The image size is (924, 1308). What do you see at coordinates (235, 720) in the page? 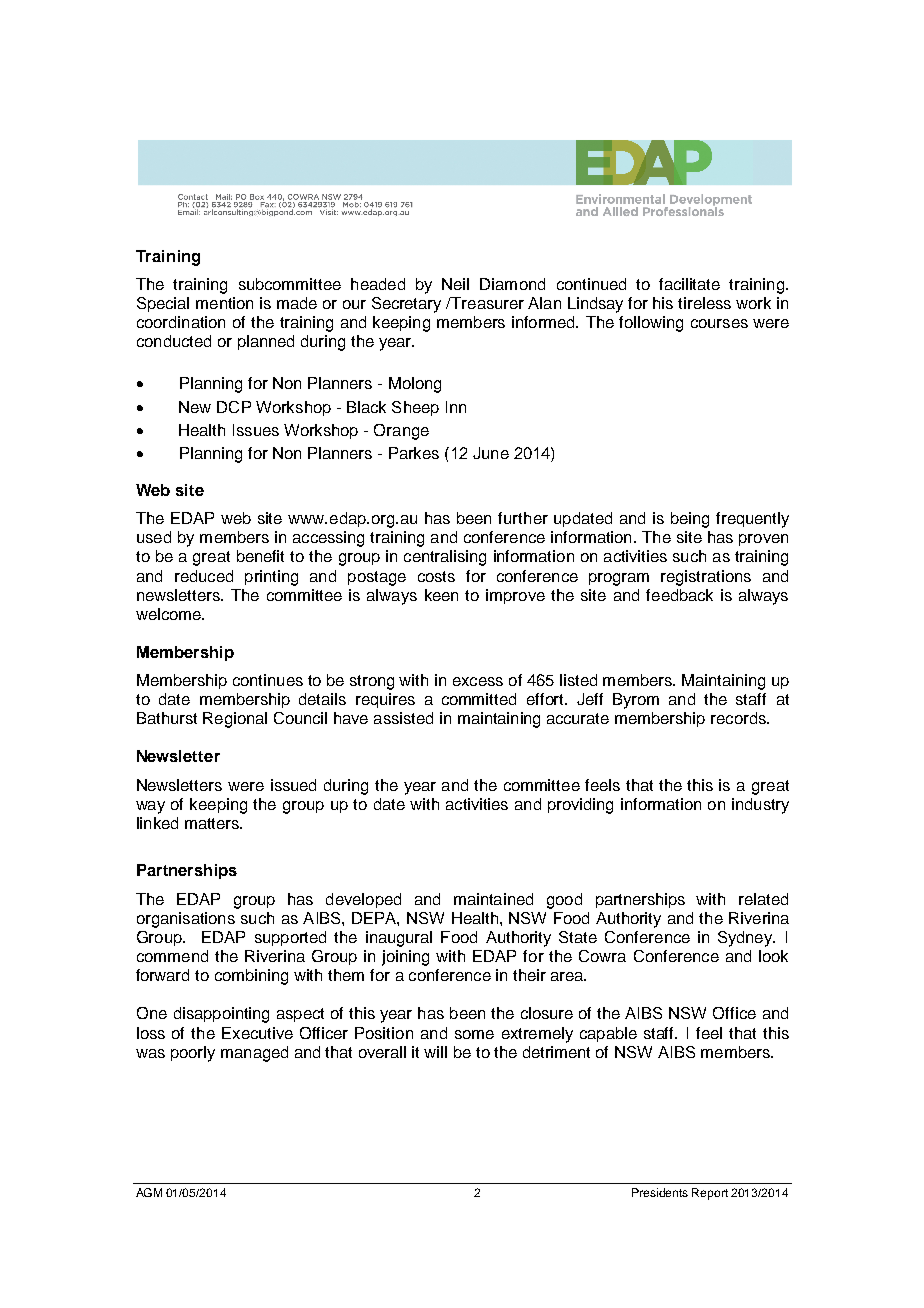
I see `Regional` at bounding box center [235, 720].
